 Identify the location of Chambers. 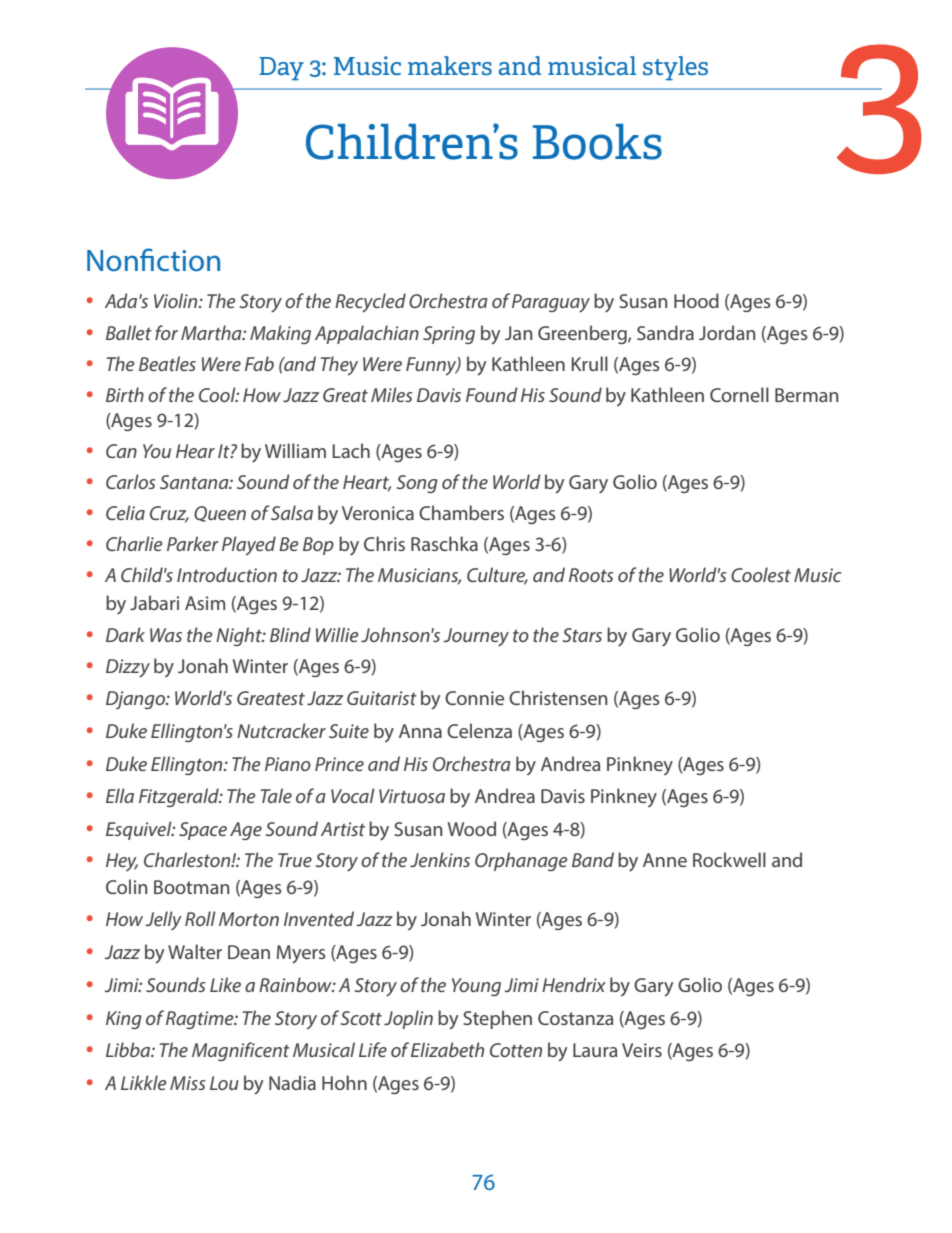
(461, 512).
